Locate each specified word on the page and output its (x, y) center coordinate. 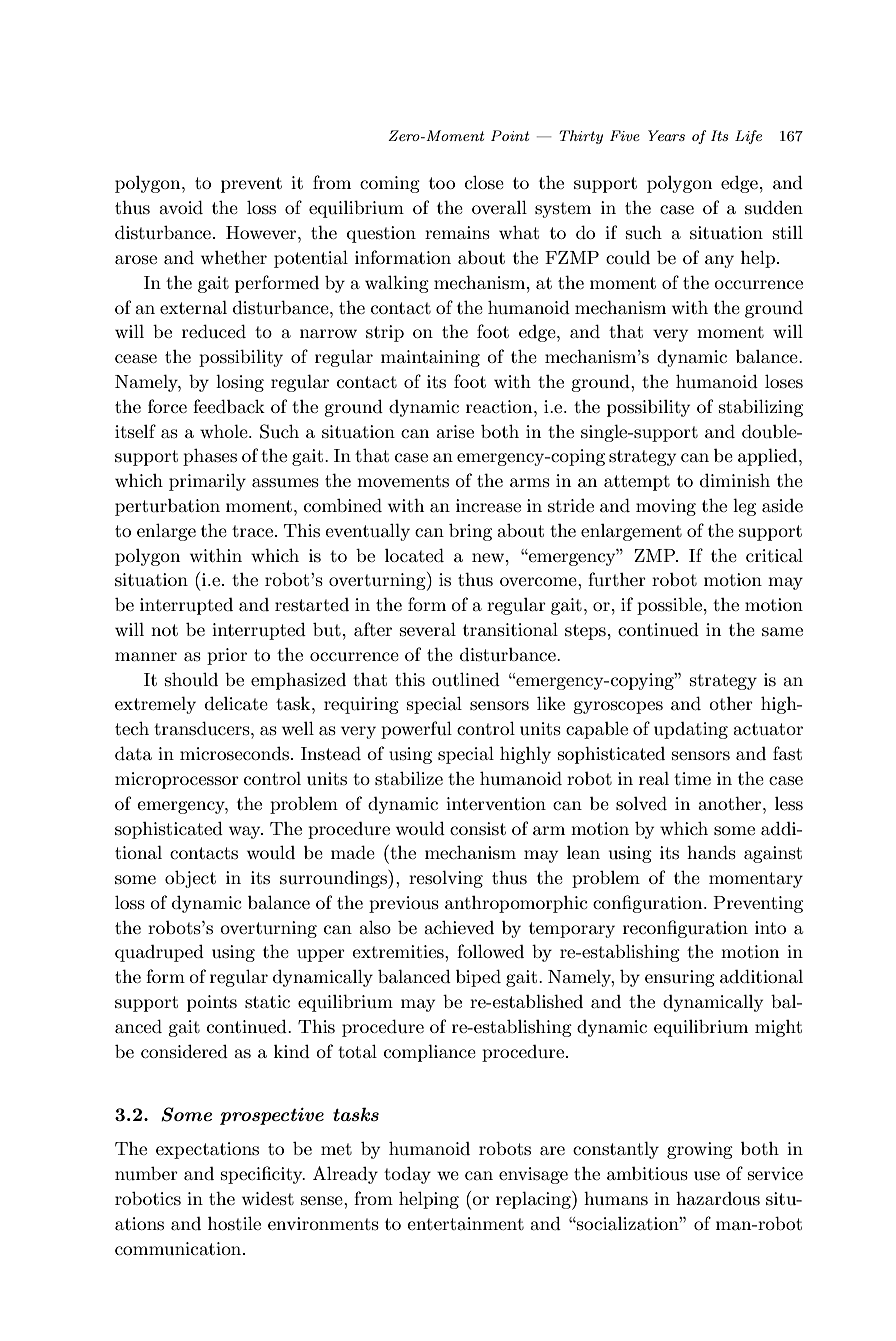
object (190, 879)
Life (748, 137)
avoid (181, 207)
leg (744, 507)
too (442, 183)
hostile (234, 1223)
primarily (207, 482)
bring (470, 532)
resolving (446, 879)
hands (711, 852)
